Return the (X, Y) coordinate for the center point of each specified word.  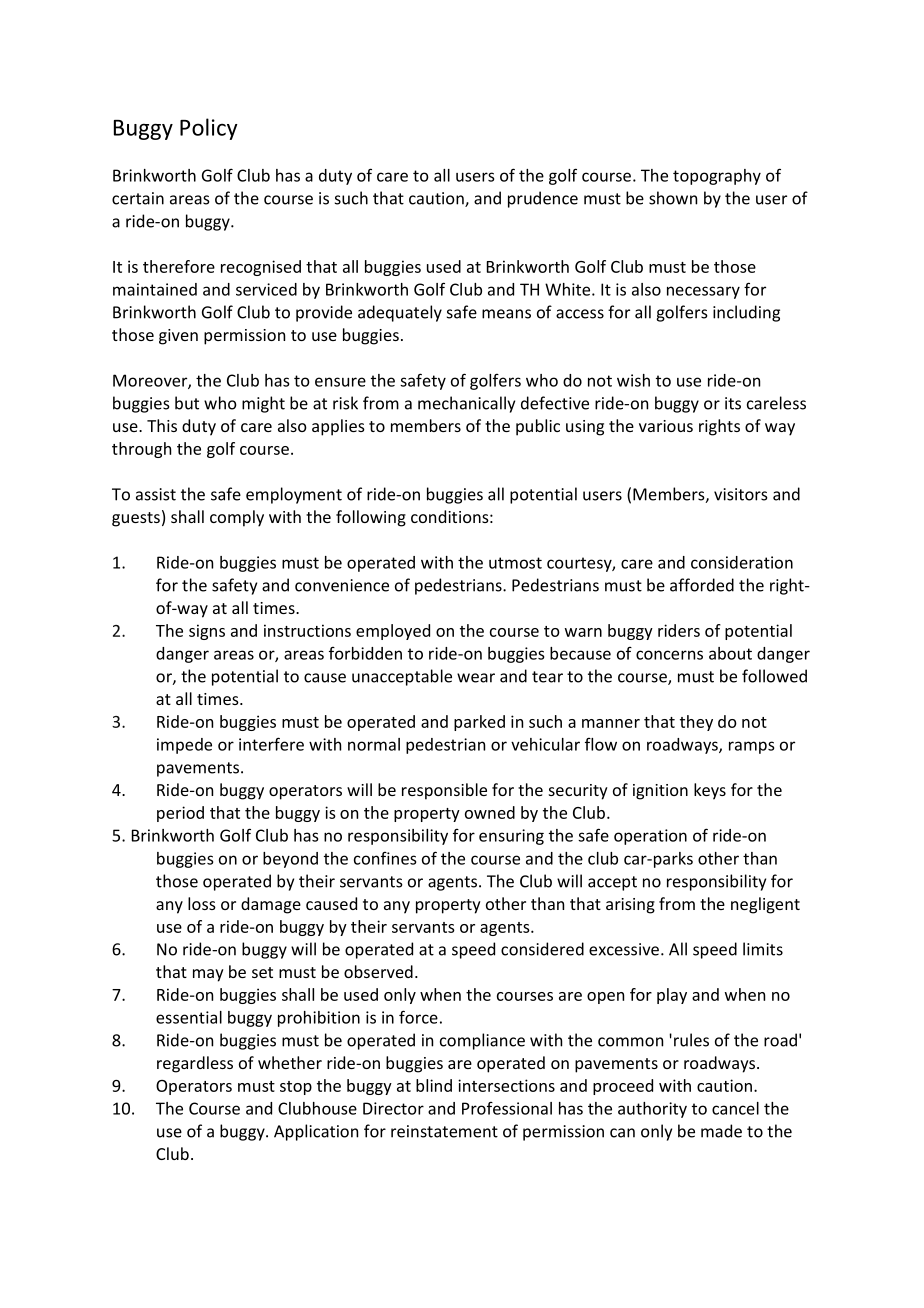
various (666, 426)
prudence (543, 199)
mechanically (466, 404)
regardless (195, 1064)
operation (650, 837)
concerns (669, 655)
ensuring (511, 837)
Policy (209, 129)
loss (202, 903)
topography (717, 177)
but (187, 403)
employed (393, 632)
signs (207, 632)
